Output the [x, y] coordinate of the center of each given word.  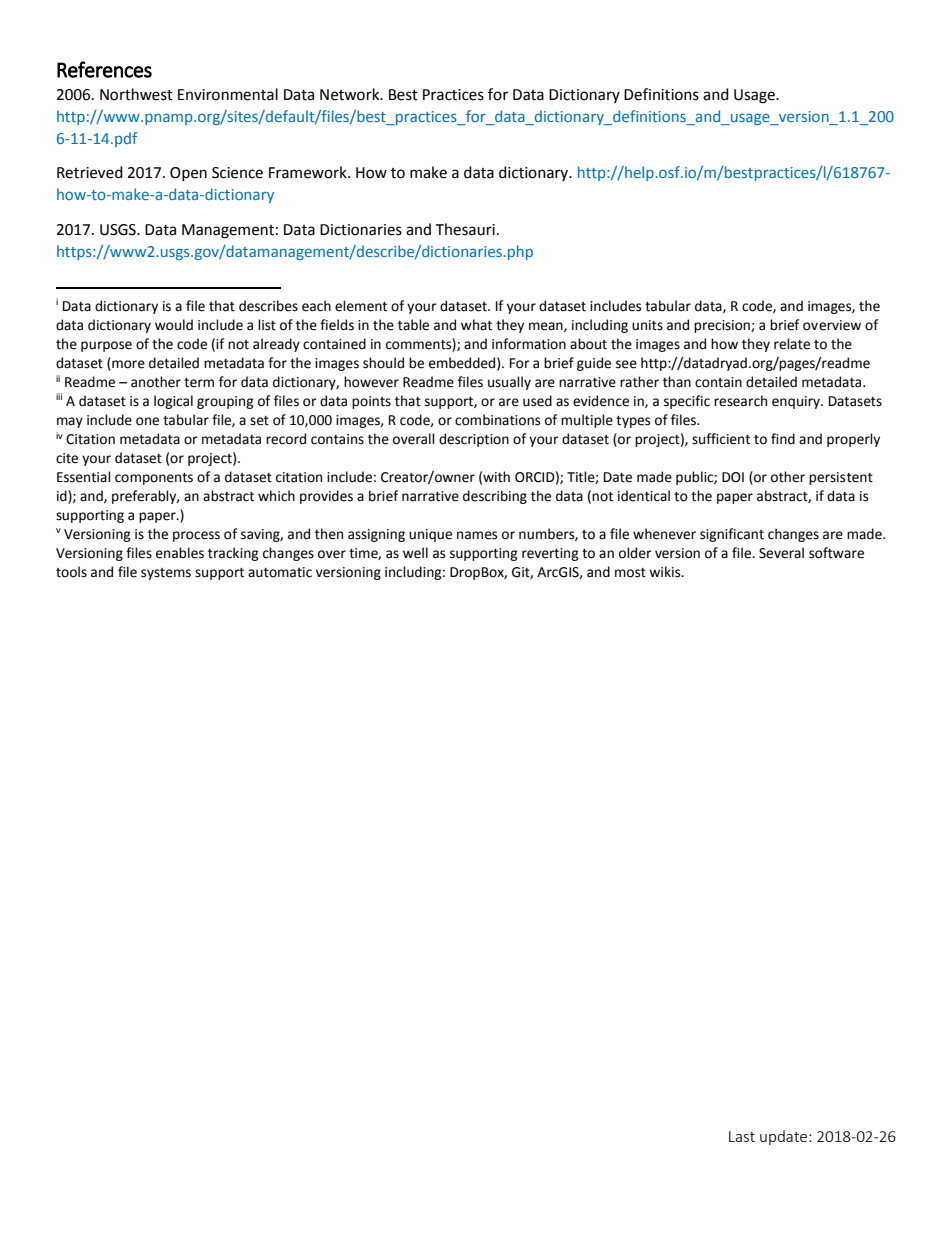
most [630, 573]
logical [173, 402]
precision [723, 326]
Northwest [136, 94]
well [415, 553]
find [783, 439]
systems [166, 574]
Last [742, 1136]
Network [351, 94]
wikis [666, 572]
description [474, 440]
